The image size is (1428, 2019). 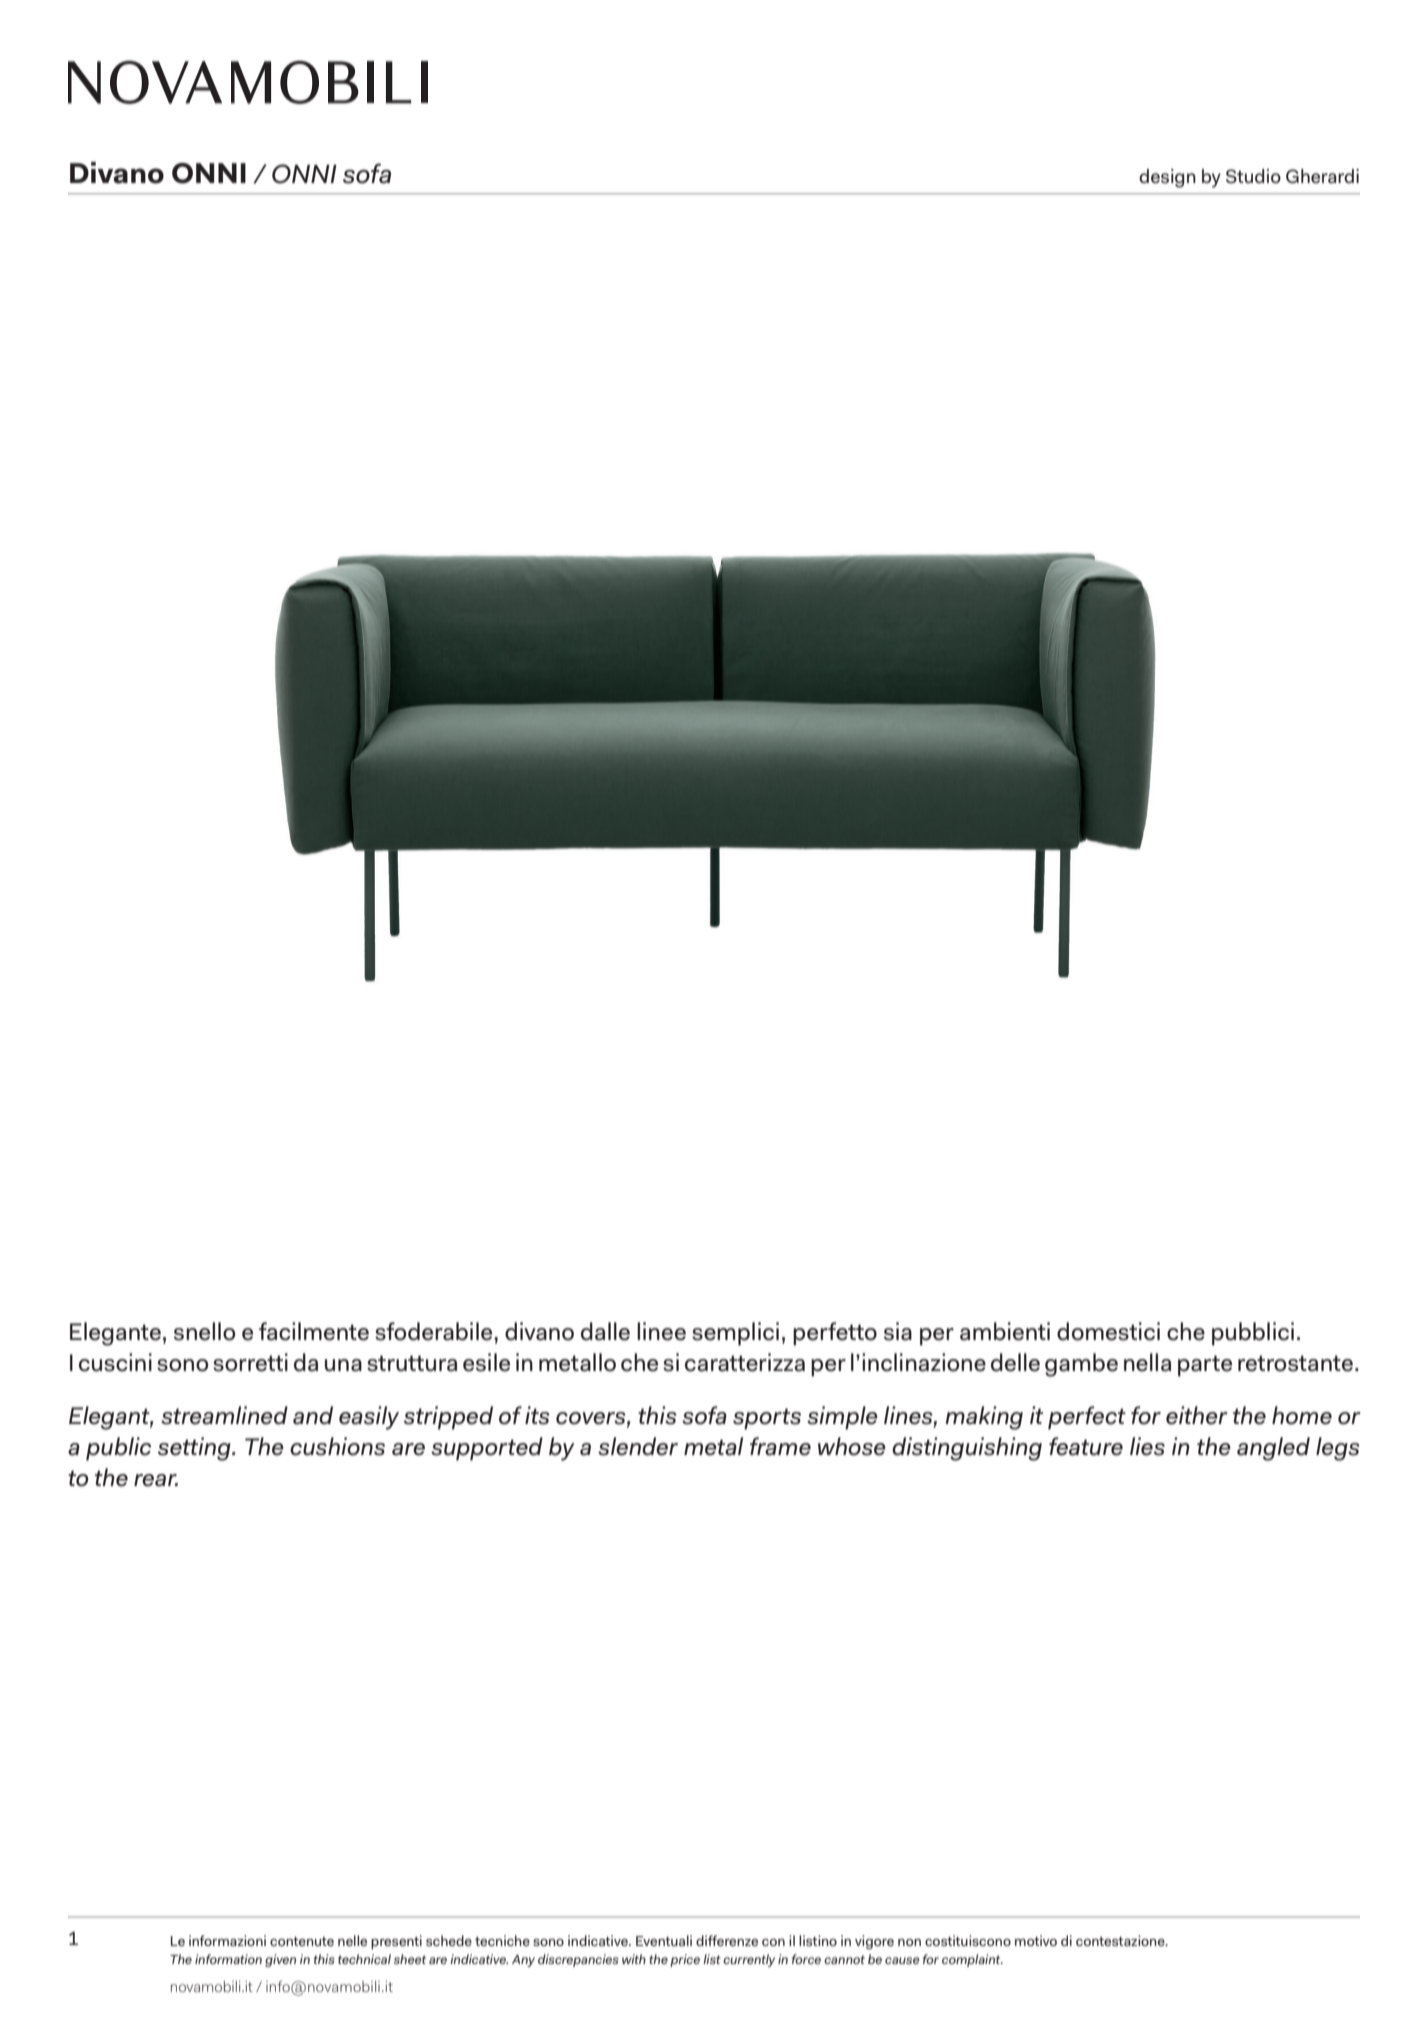 What do you see at coordinates (343, 1365) in the screenshot?
I see `una` at bounding box center [343, 1365].
